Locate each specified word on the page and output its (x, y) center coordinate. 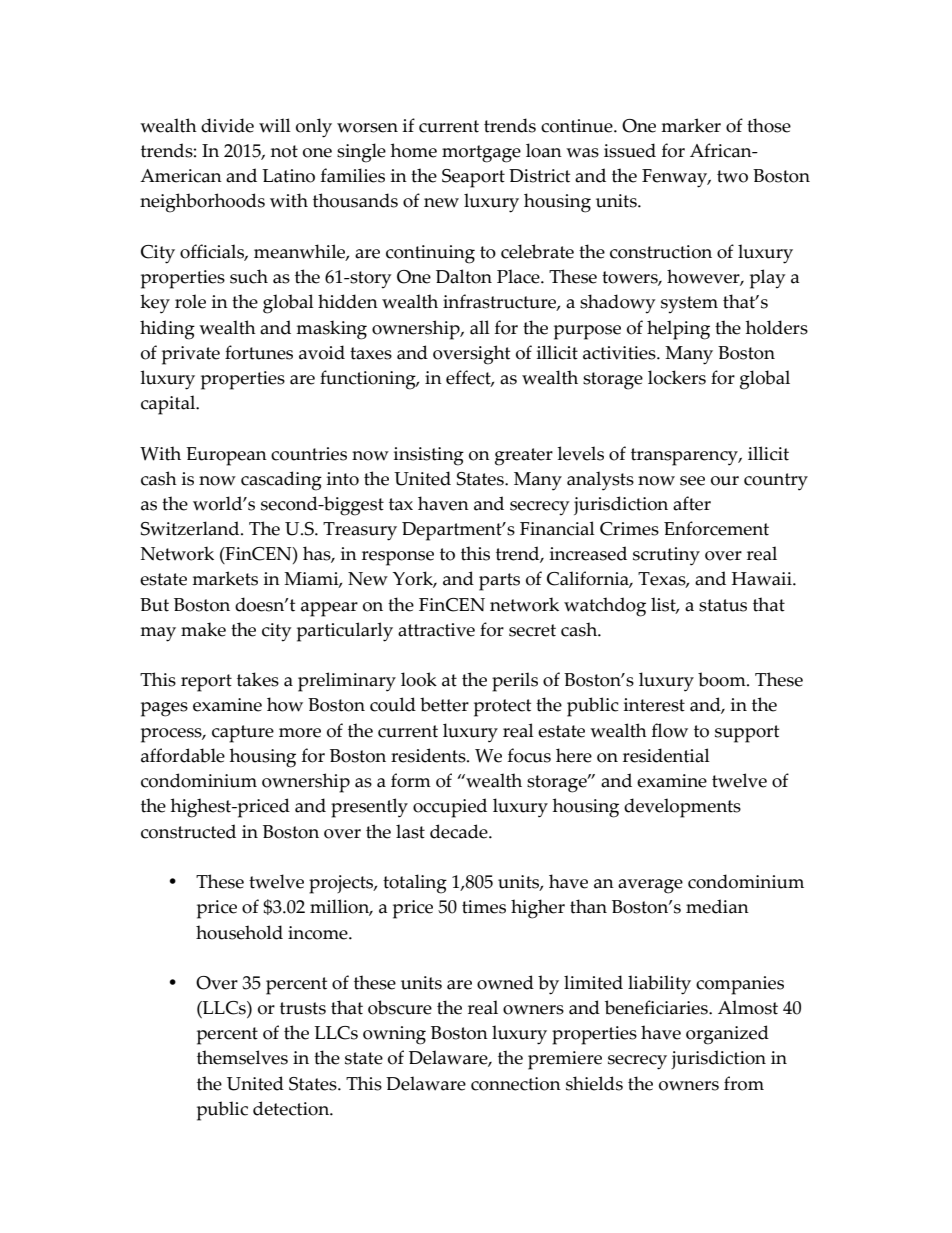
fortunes (259, 352)
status (723, 605)
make (203, 629)
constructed (188, 831)
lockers (677, 377)
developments (682, 808)
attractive (436, 630)
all (480, 327)
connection (516, 1084)
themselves (242, 1057)
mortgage (481, 154)
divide (227, 125)
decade (460, 831)
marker (691, 125)
